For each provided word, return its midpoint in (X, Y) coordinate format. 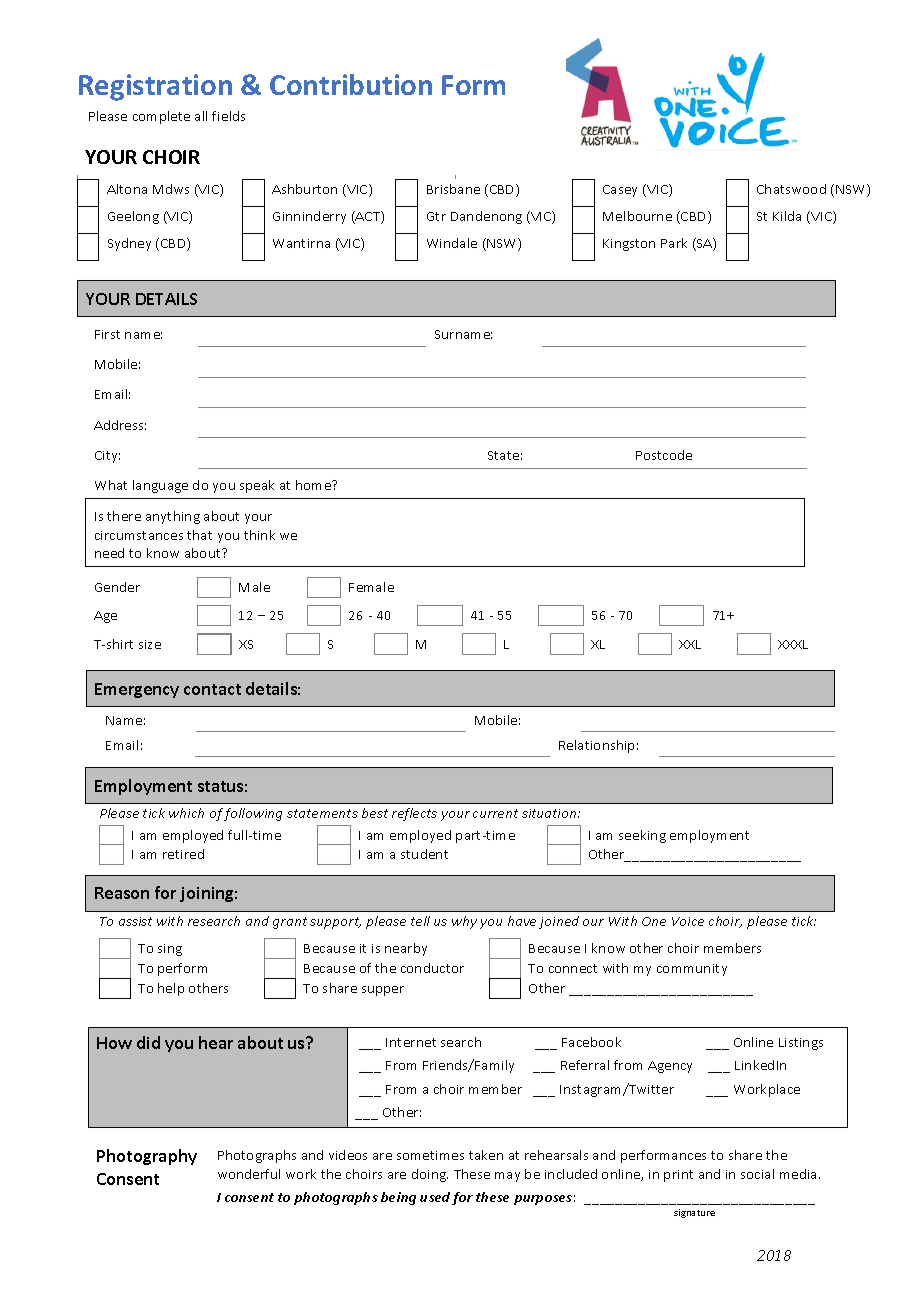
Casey (620, 191)
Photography (147, 1157)
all (201, 116)
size (150, 644)
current (495, 813)
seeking (642, 836)
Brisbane (453, 189)
